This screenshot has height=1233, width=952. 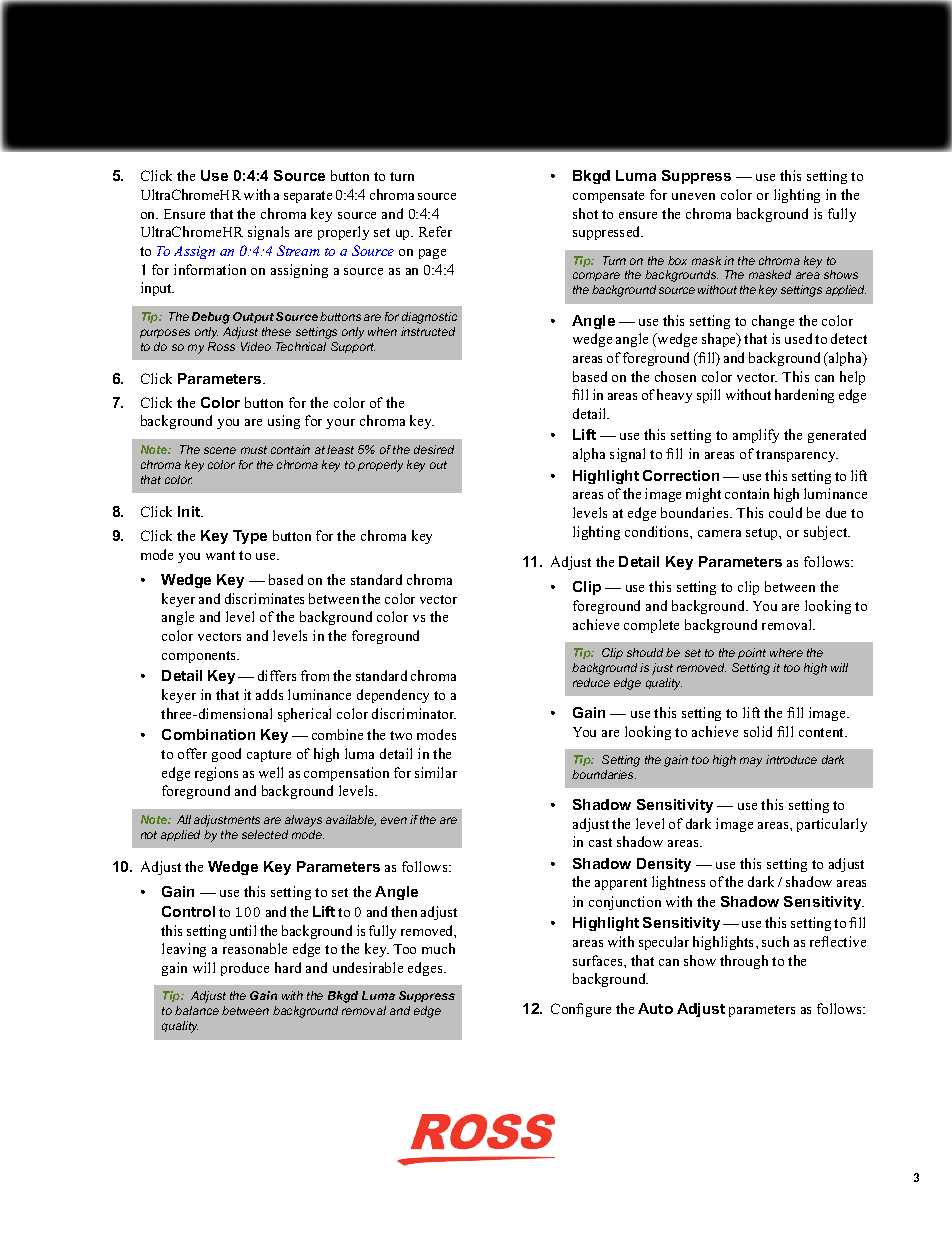 I want to click on Refer, so click(x=435, y=231).
